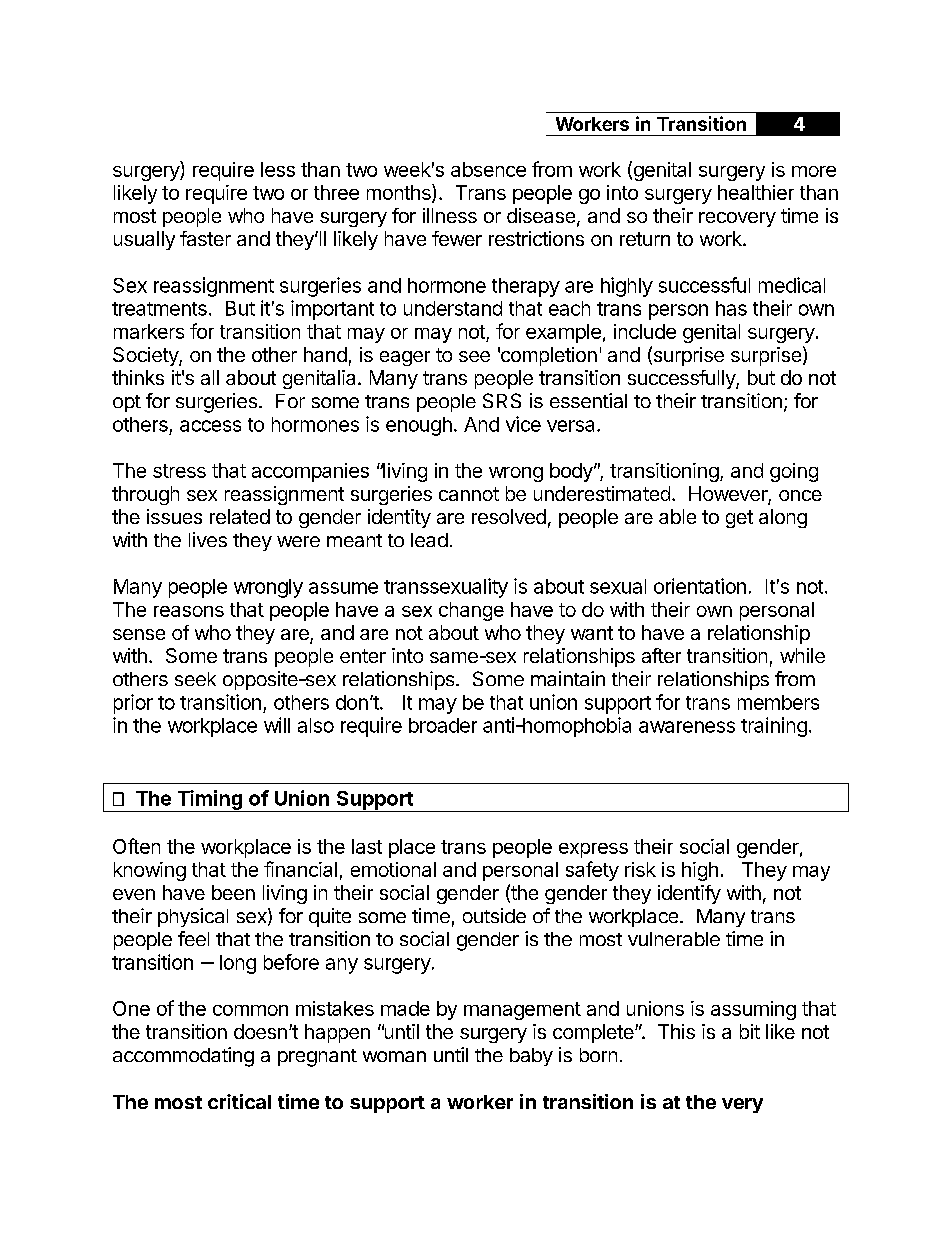 The height and width of the page is (1233, 952). I want to click on faster, so click(205, 238).
